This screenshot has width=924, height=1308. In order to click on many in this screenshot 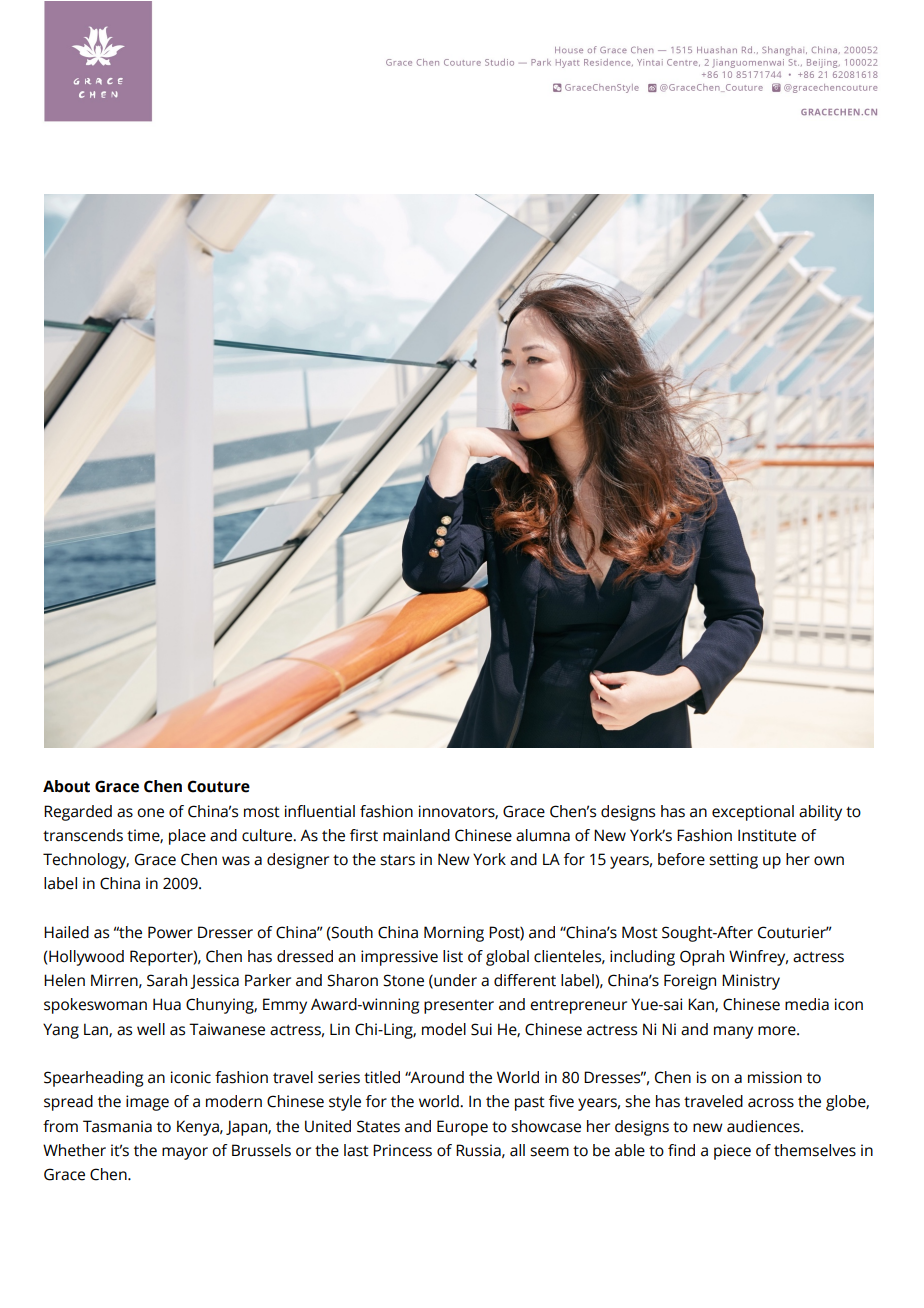, I will do `click(733, 1032)`.
